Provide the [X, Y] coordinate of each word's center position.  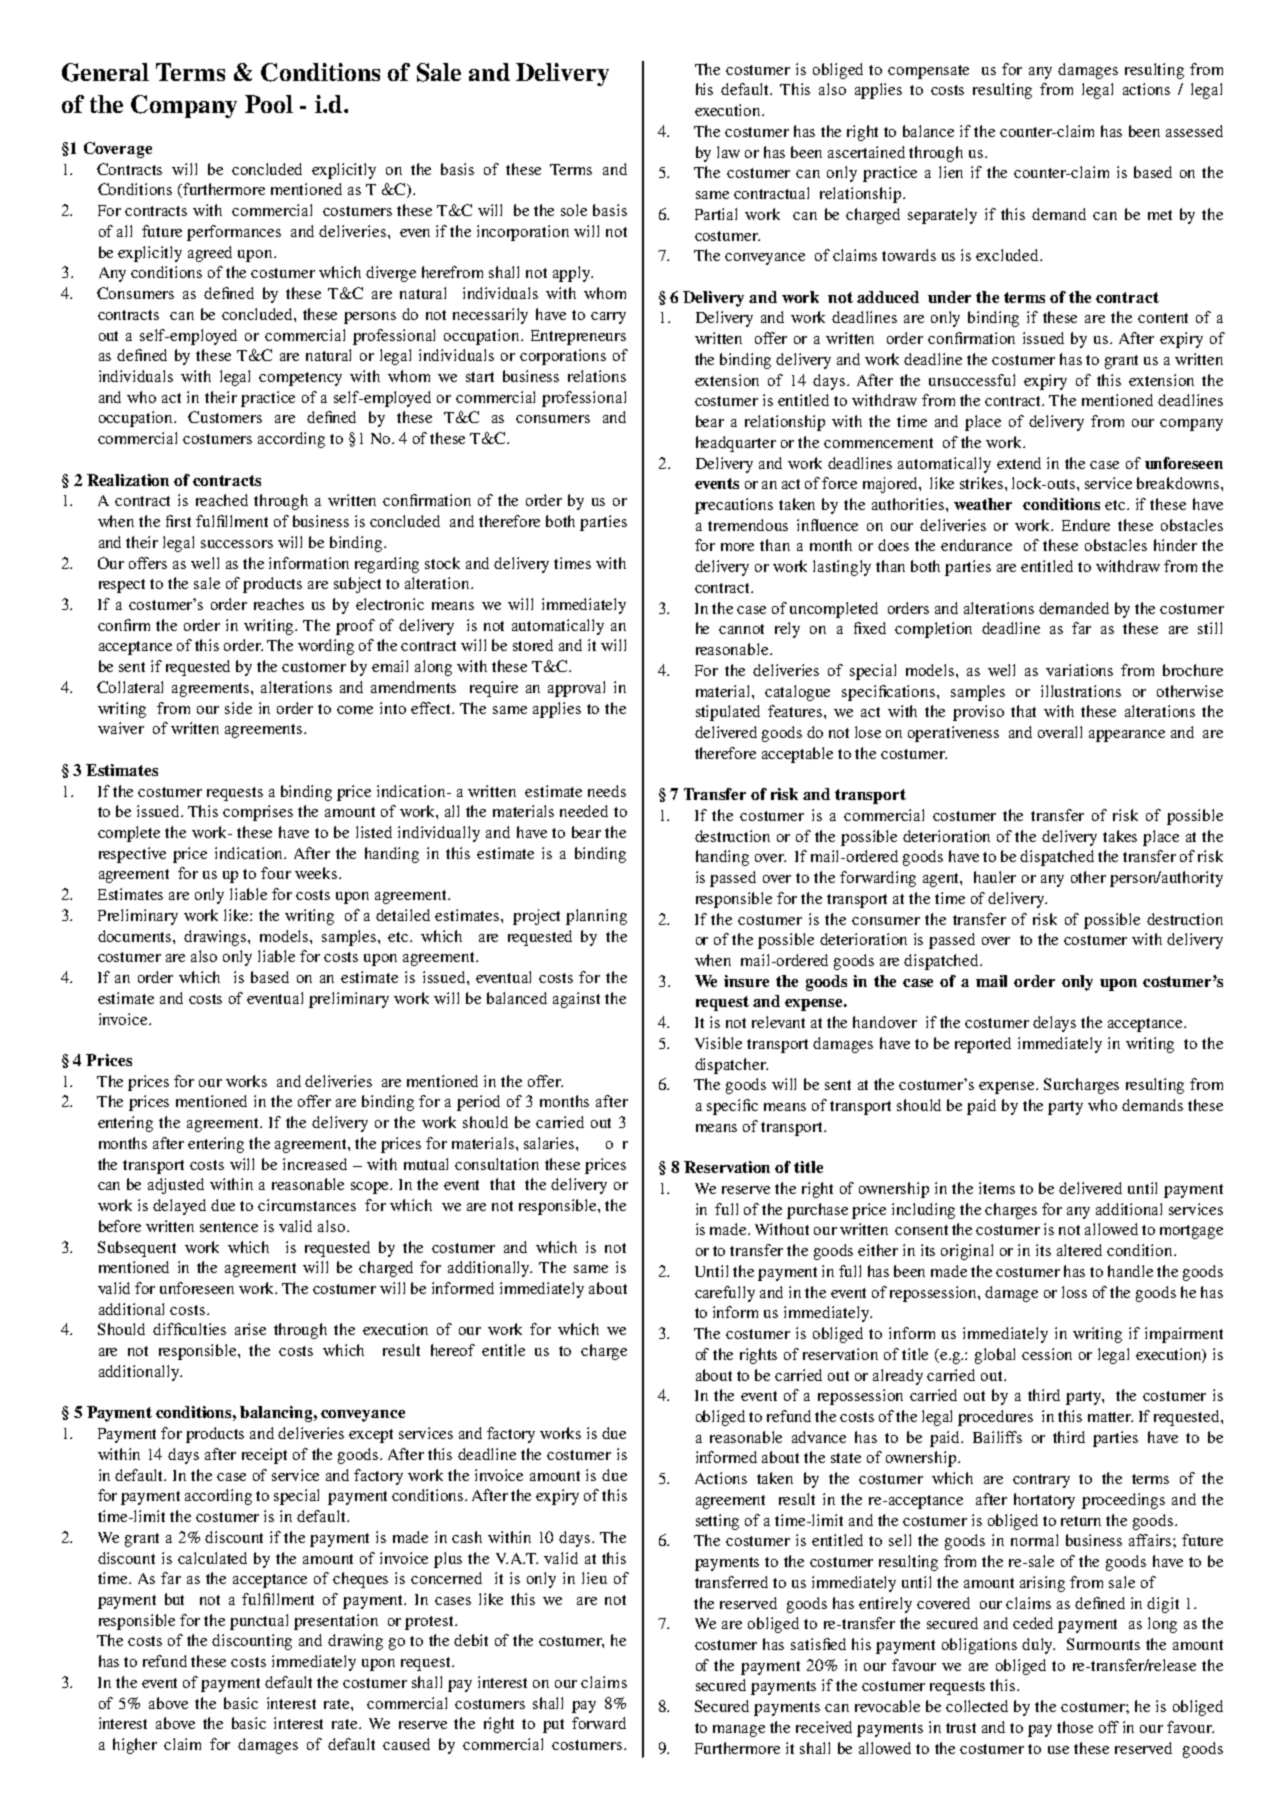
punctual [259, 1622]
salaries [550, 1143]
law [728, 152]
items [997, 1188]
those [1075, 1727]
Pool [269, 104]
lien [951, 172]
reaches [279, 604]
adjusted [176, 1186]
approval [576, 689]
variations [1079, 670]
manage [739, 1731]
